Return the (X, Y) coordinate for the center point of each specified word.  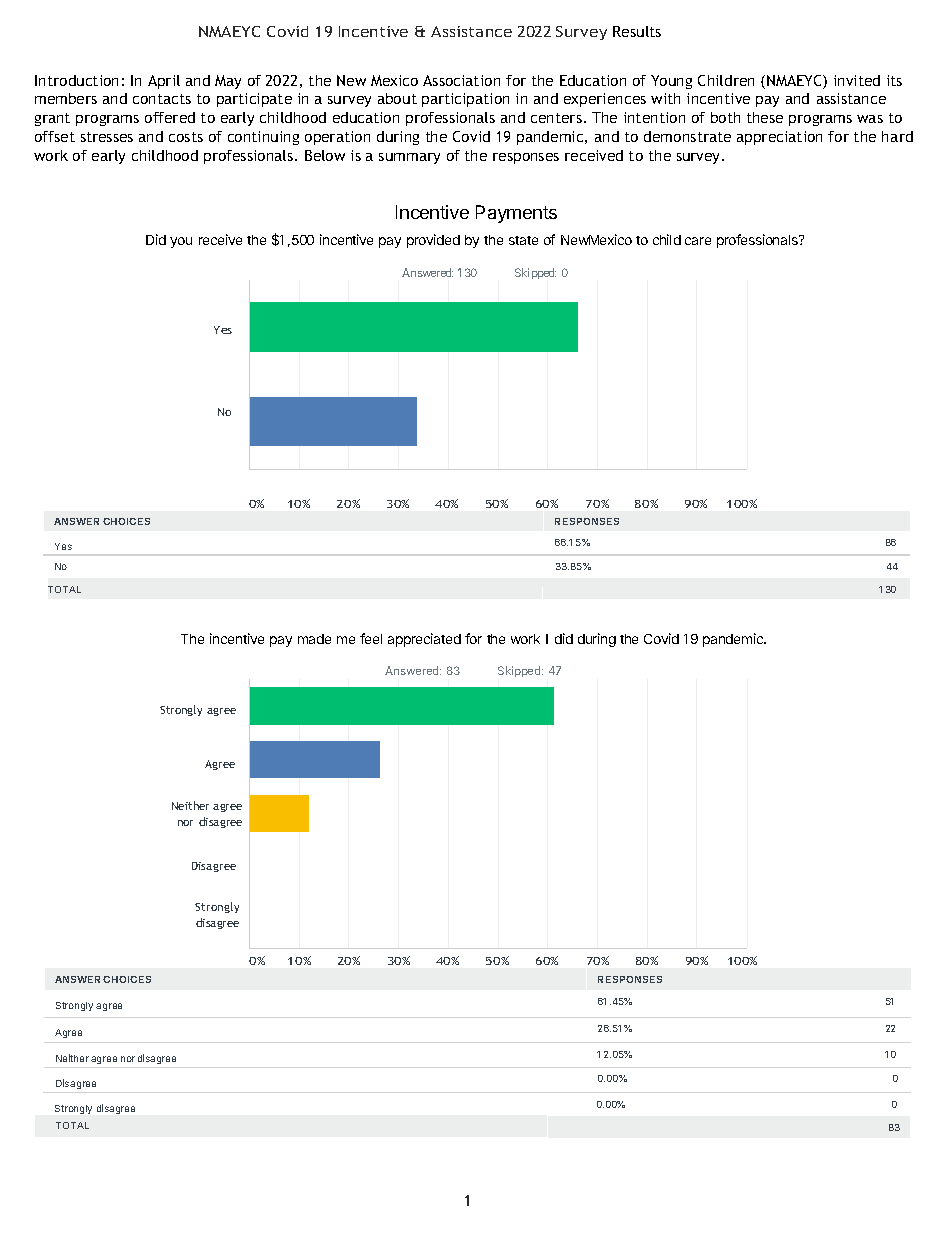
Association (461, 80)
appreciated (424, 640)
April (164, 82)
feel (371, 638)
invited (857, 80)
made (314, 639)
